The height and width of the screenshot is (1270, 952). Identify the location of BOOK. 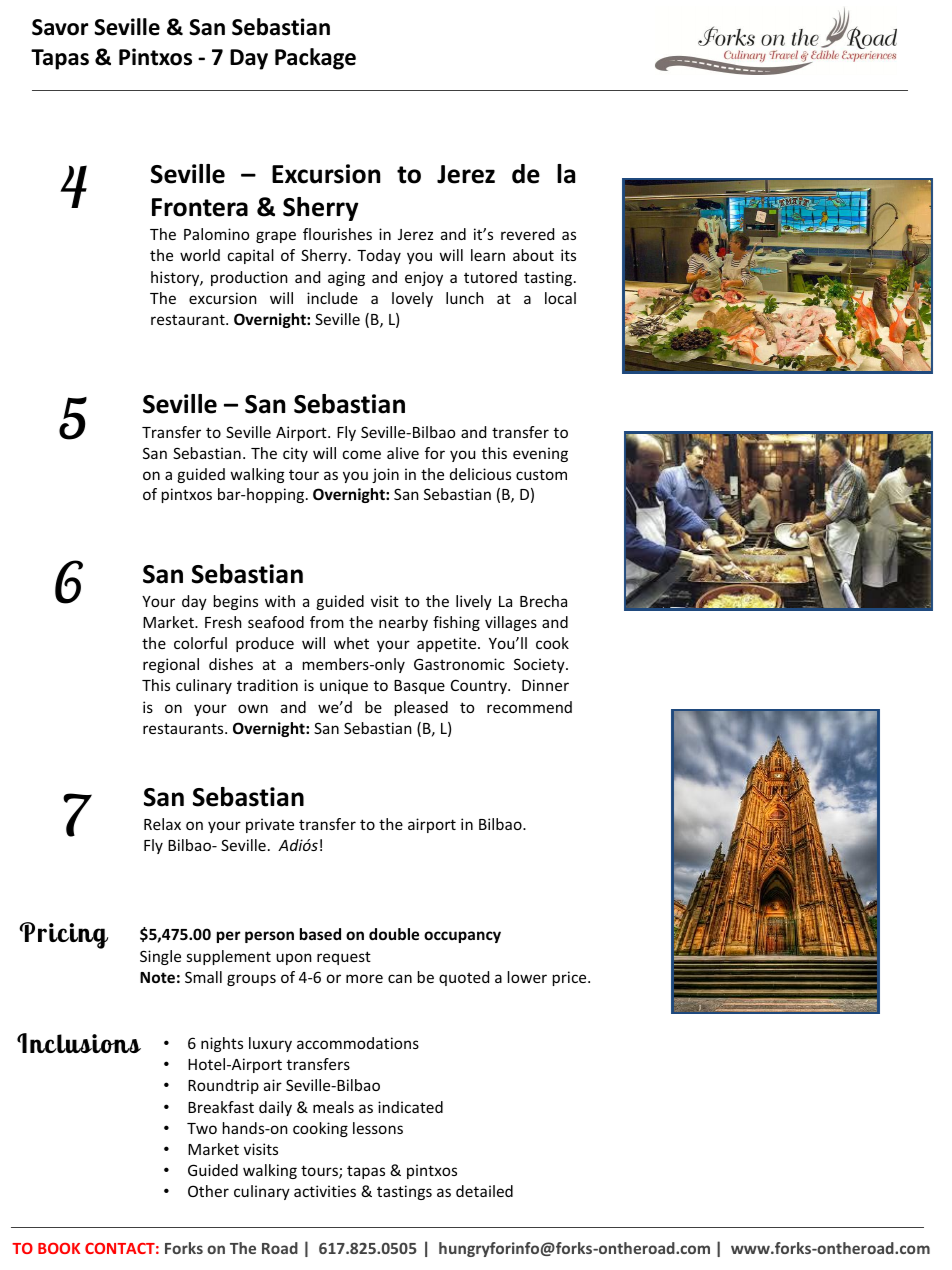
(59, 1248).
